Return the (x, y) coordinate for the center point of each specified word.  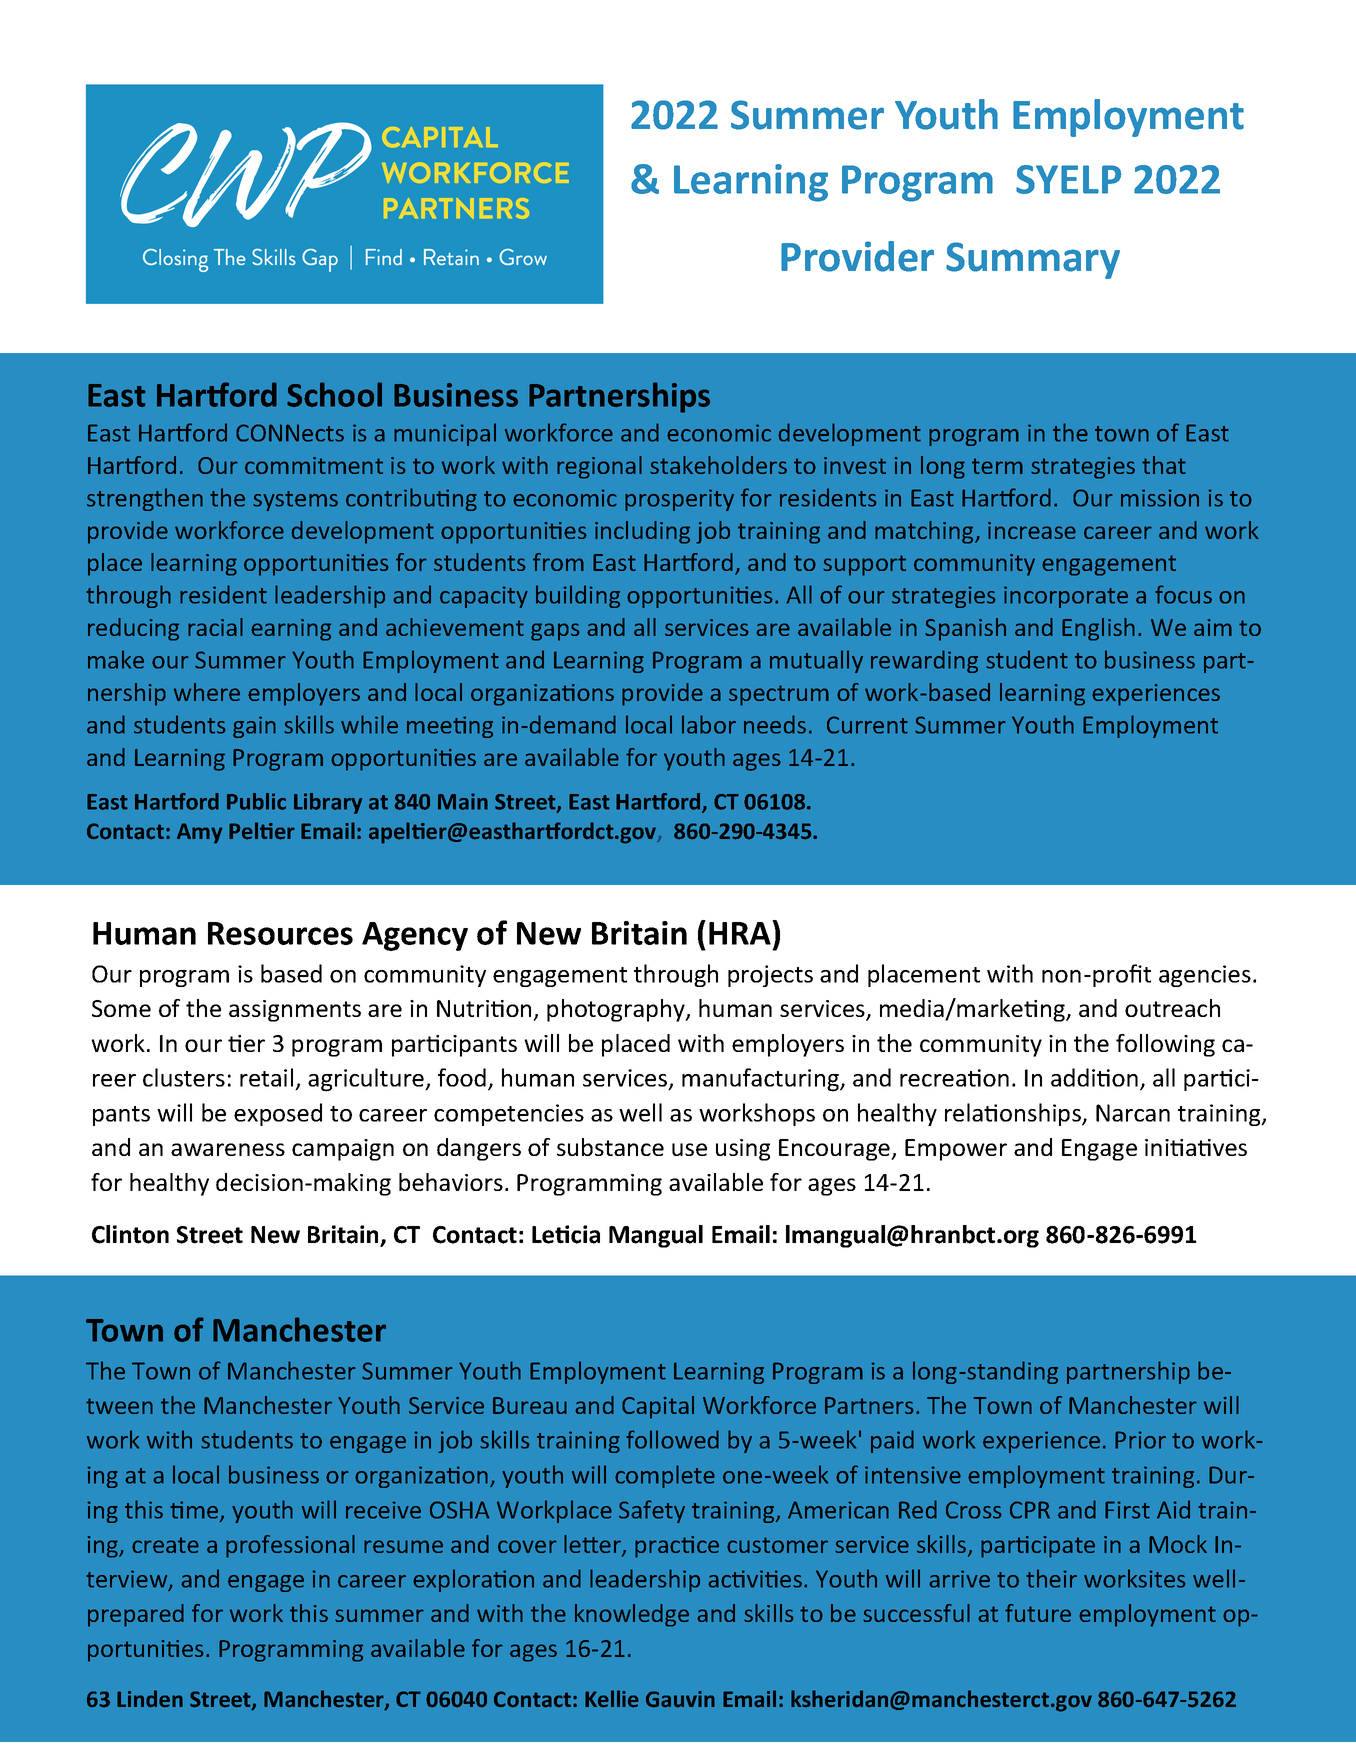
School (334, 394)
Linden (150, 1699)
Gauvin (680, 1699)
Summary (1033, 260)
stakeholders (718, 465)
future (1038, 1613)
